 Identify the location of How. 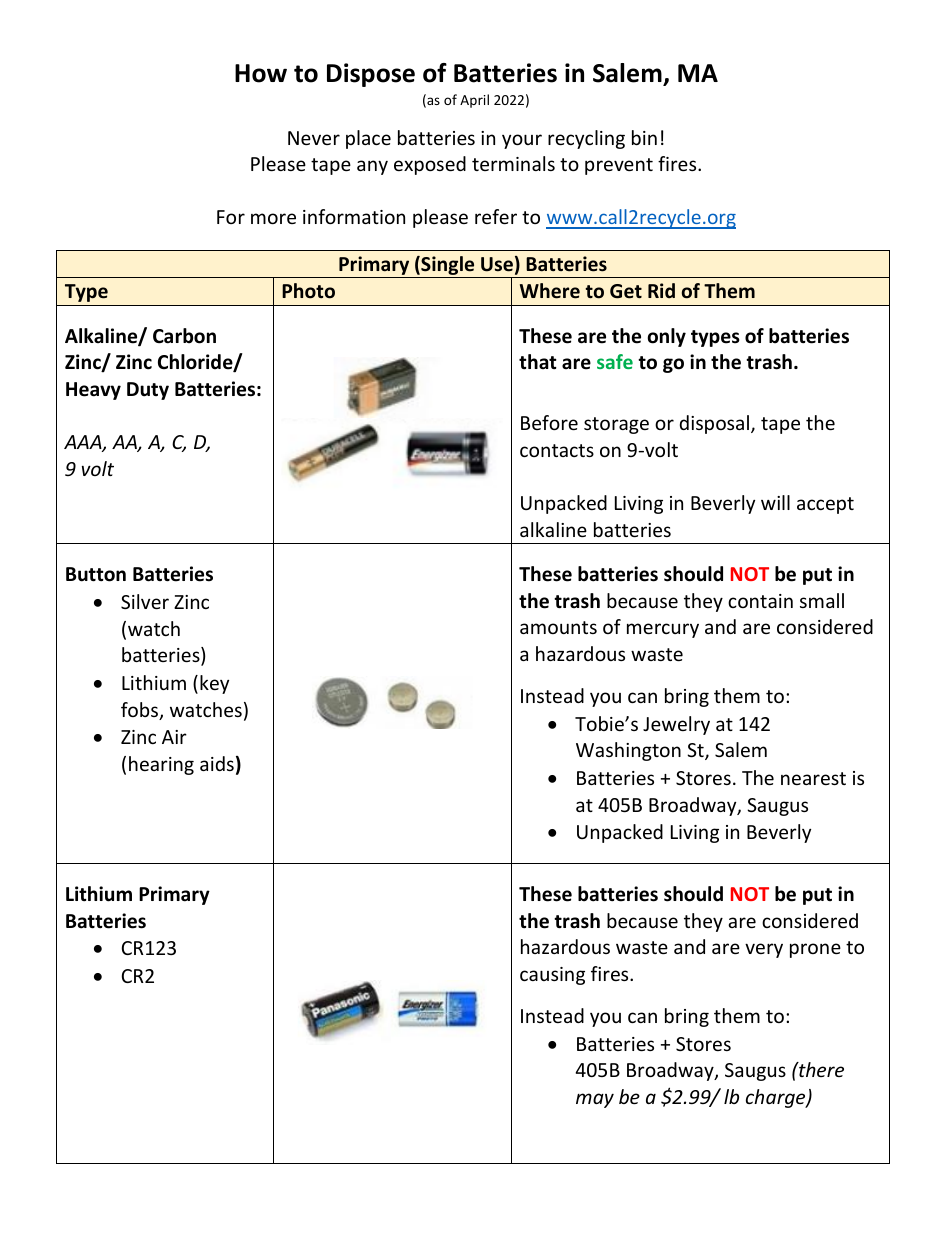
(261, 73).
